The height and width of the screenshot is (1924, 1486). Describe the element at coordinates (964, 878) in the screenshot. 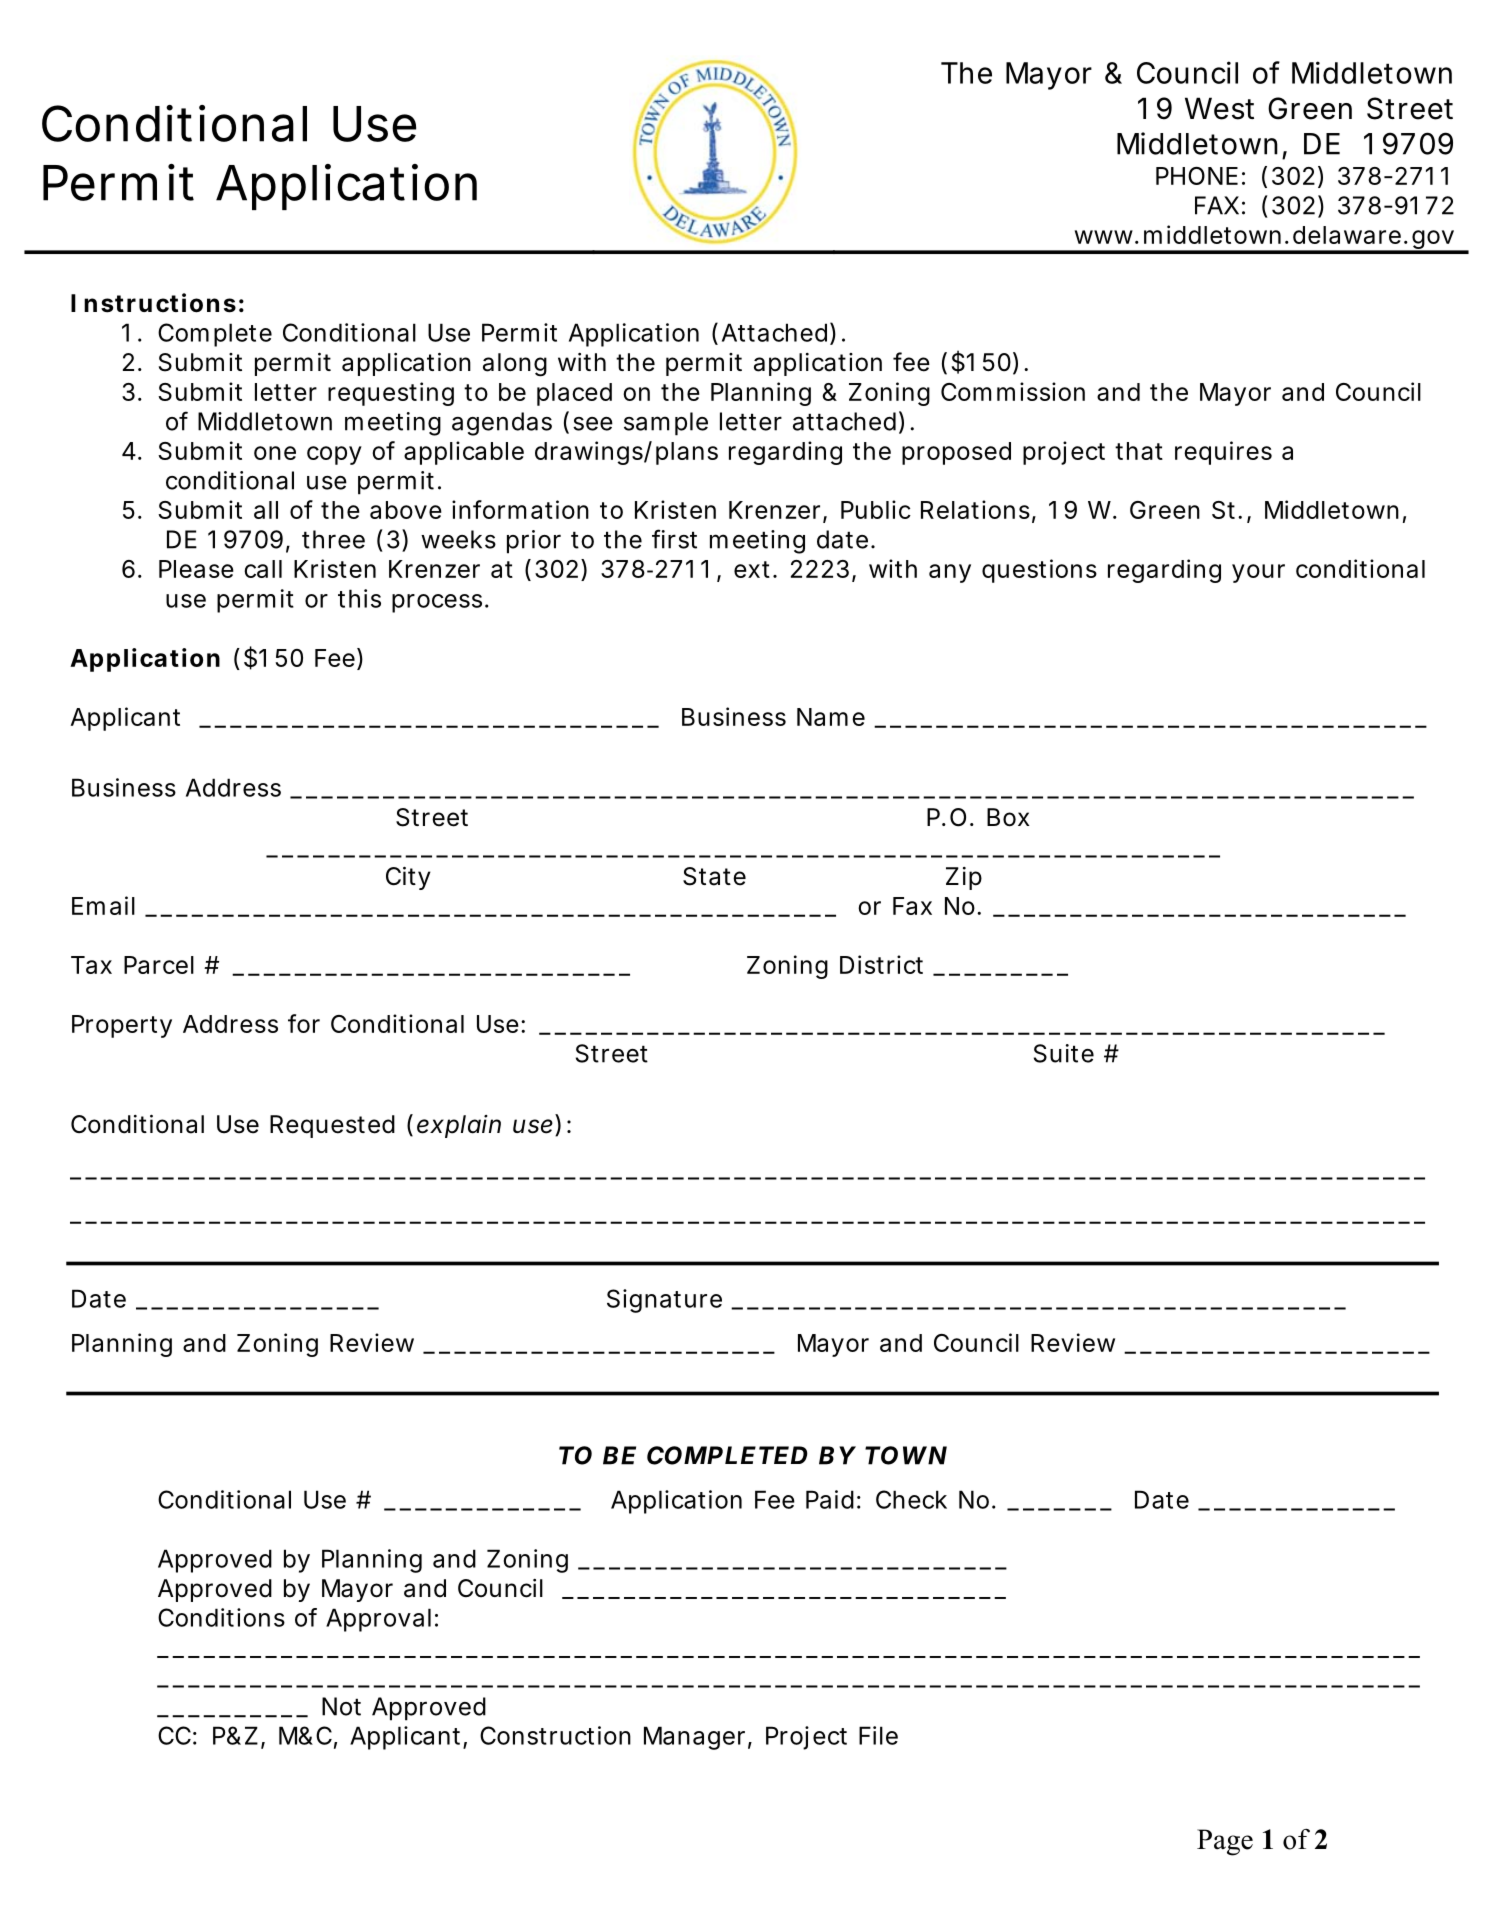

I see `Zip` at that location.
